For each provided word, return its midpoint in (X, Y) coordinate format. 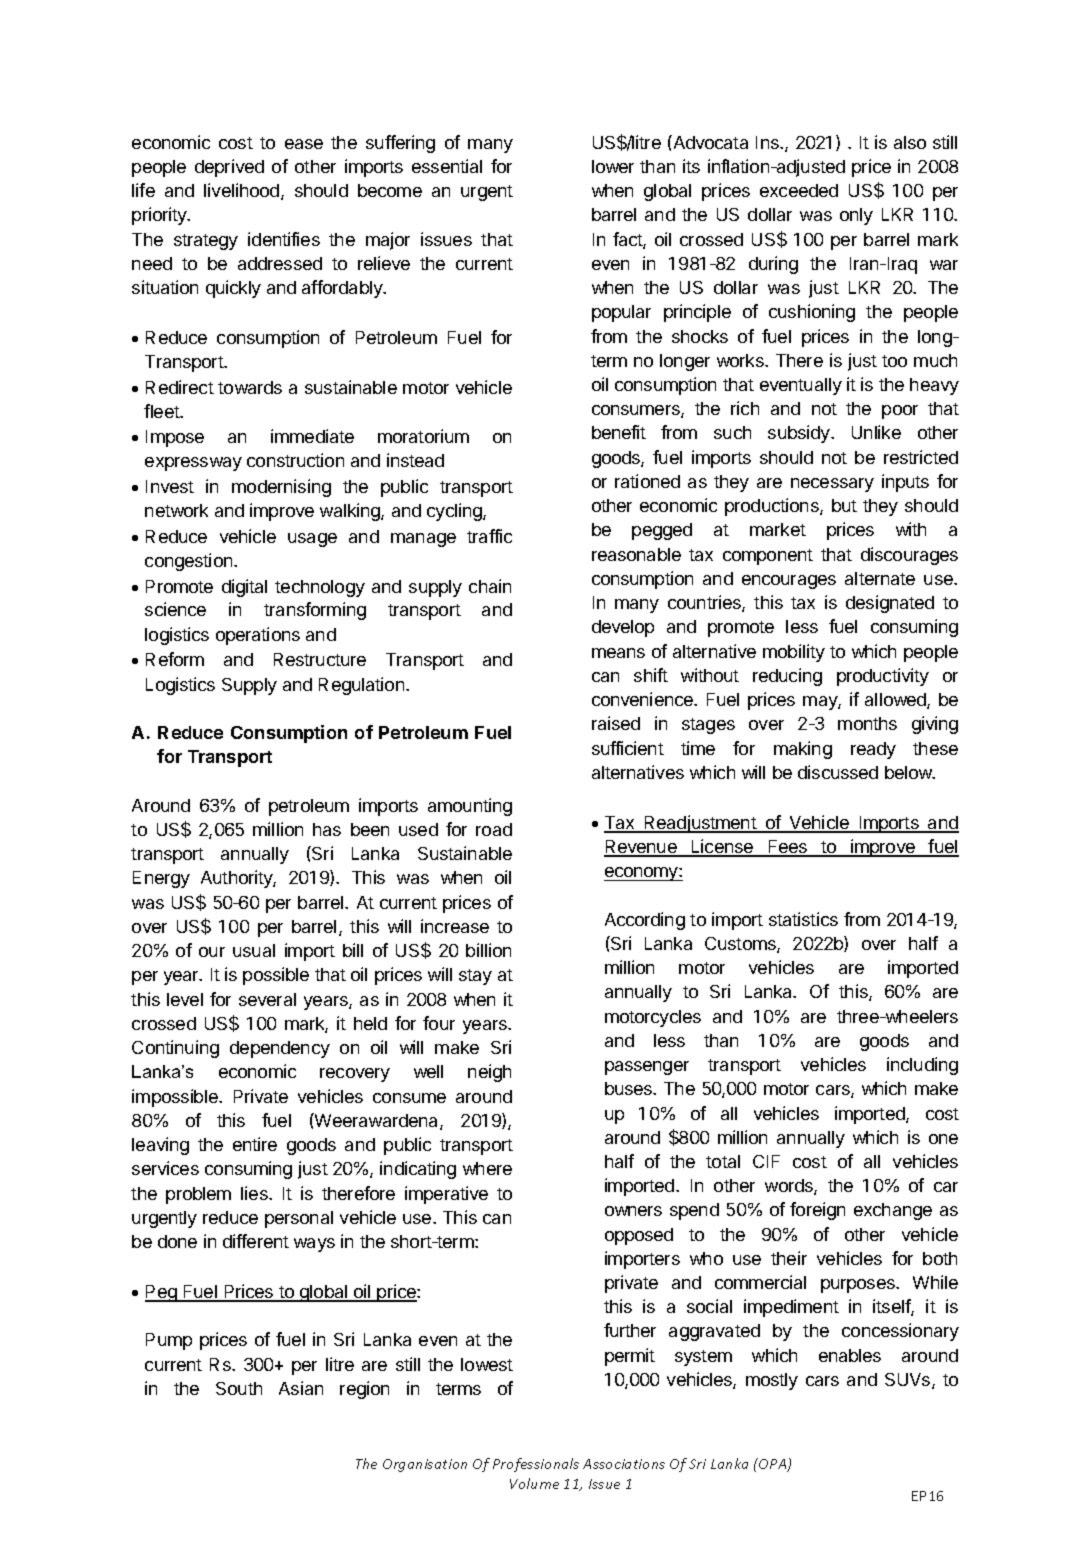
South (239, 1388)
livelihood (243, 191)
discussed (838, 772)
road (494, 829)
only (856, 216)
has (327, 829)
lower (613, 166)
